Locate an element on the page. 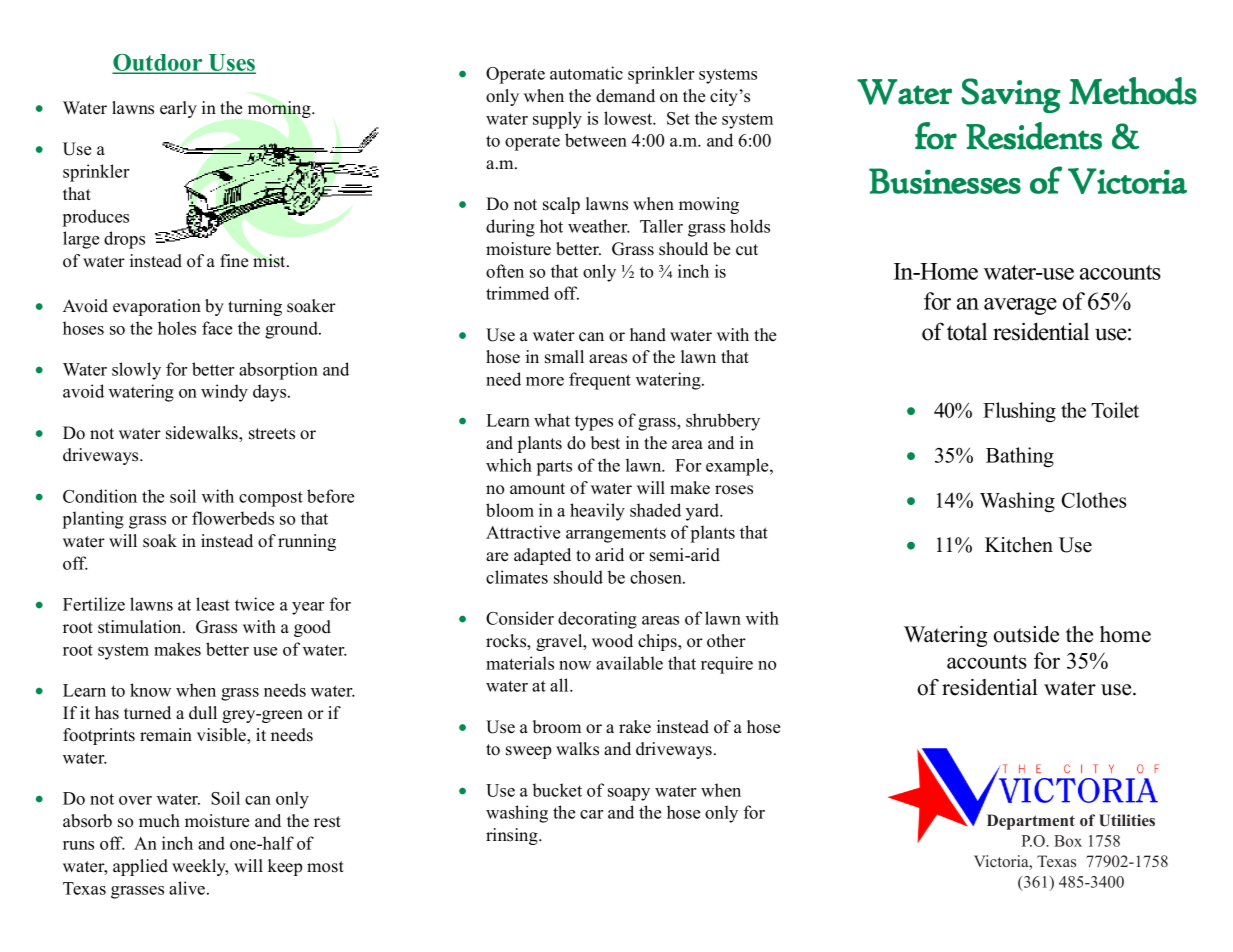  early is located at coordinates (178, 109).
